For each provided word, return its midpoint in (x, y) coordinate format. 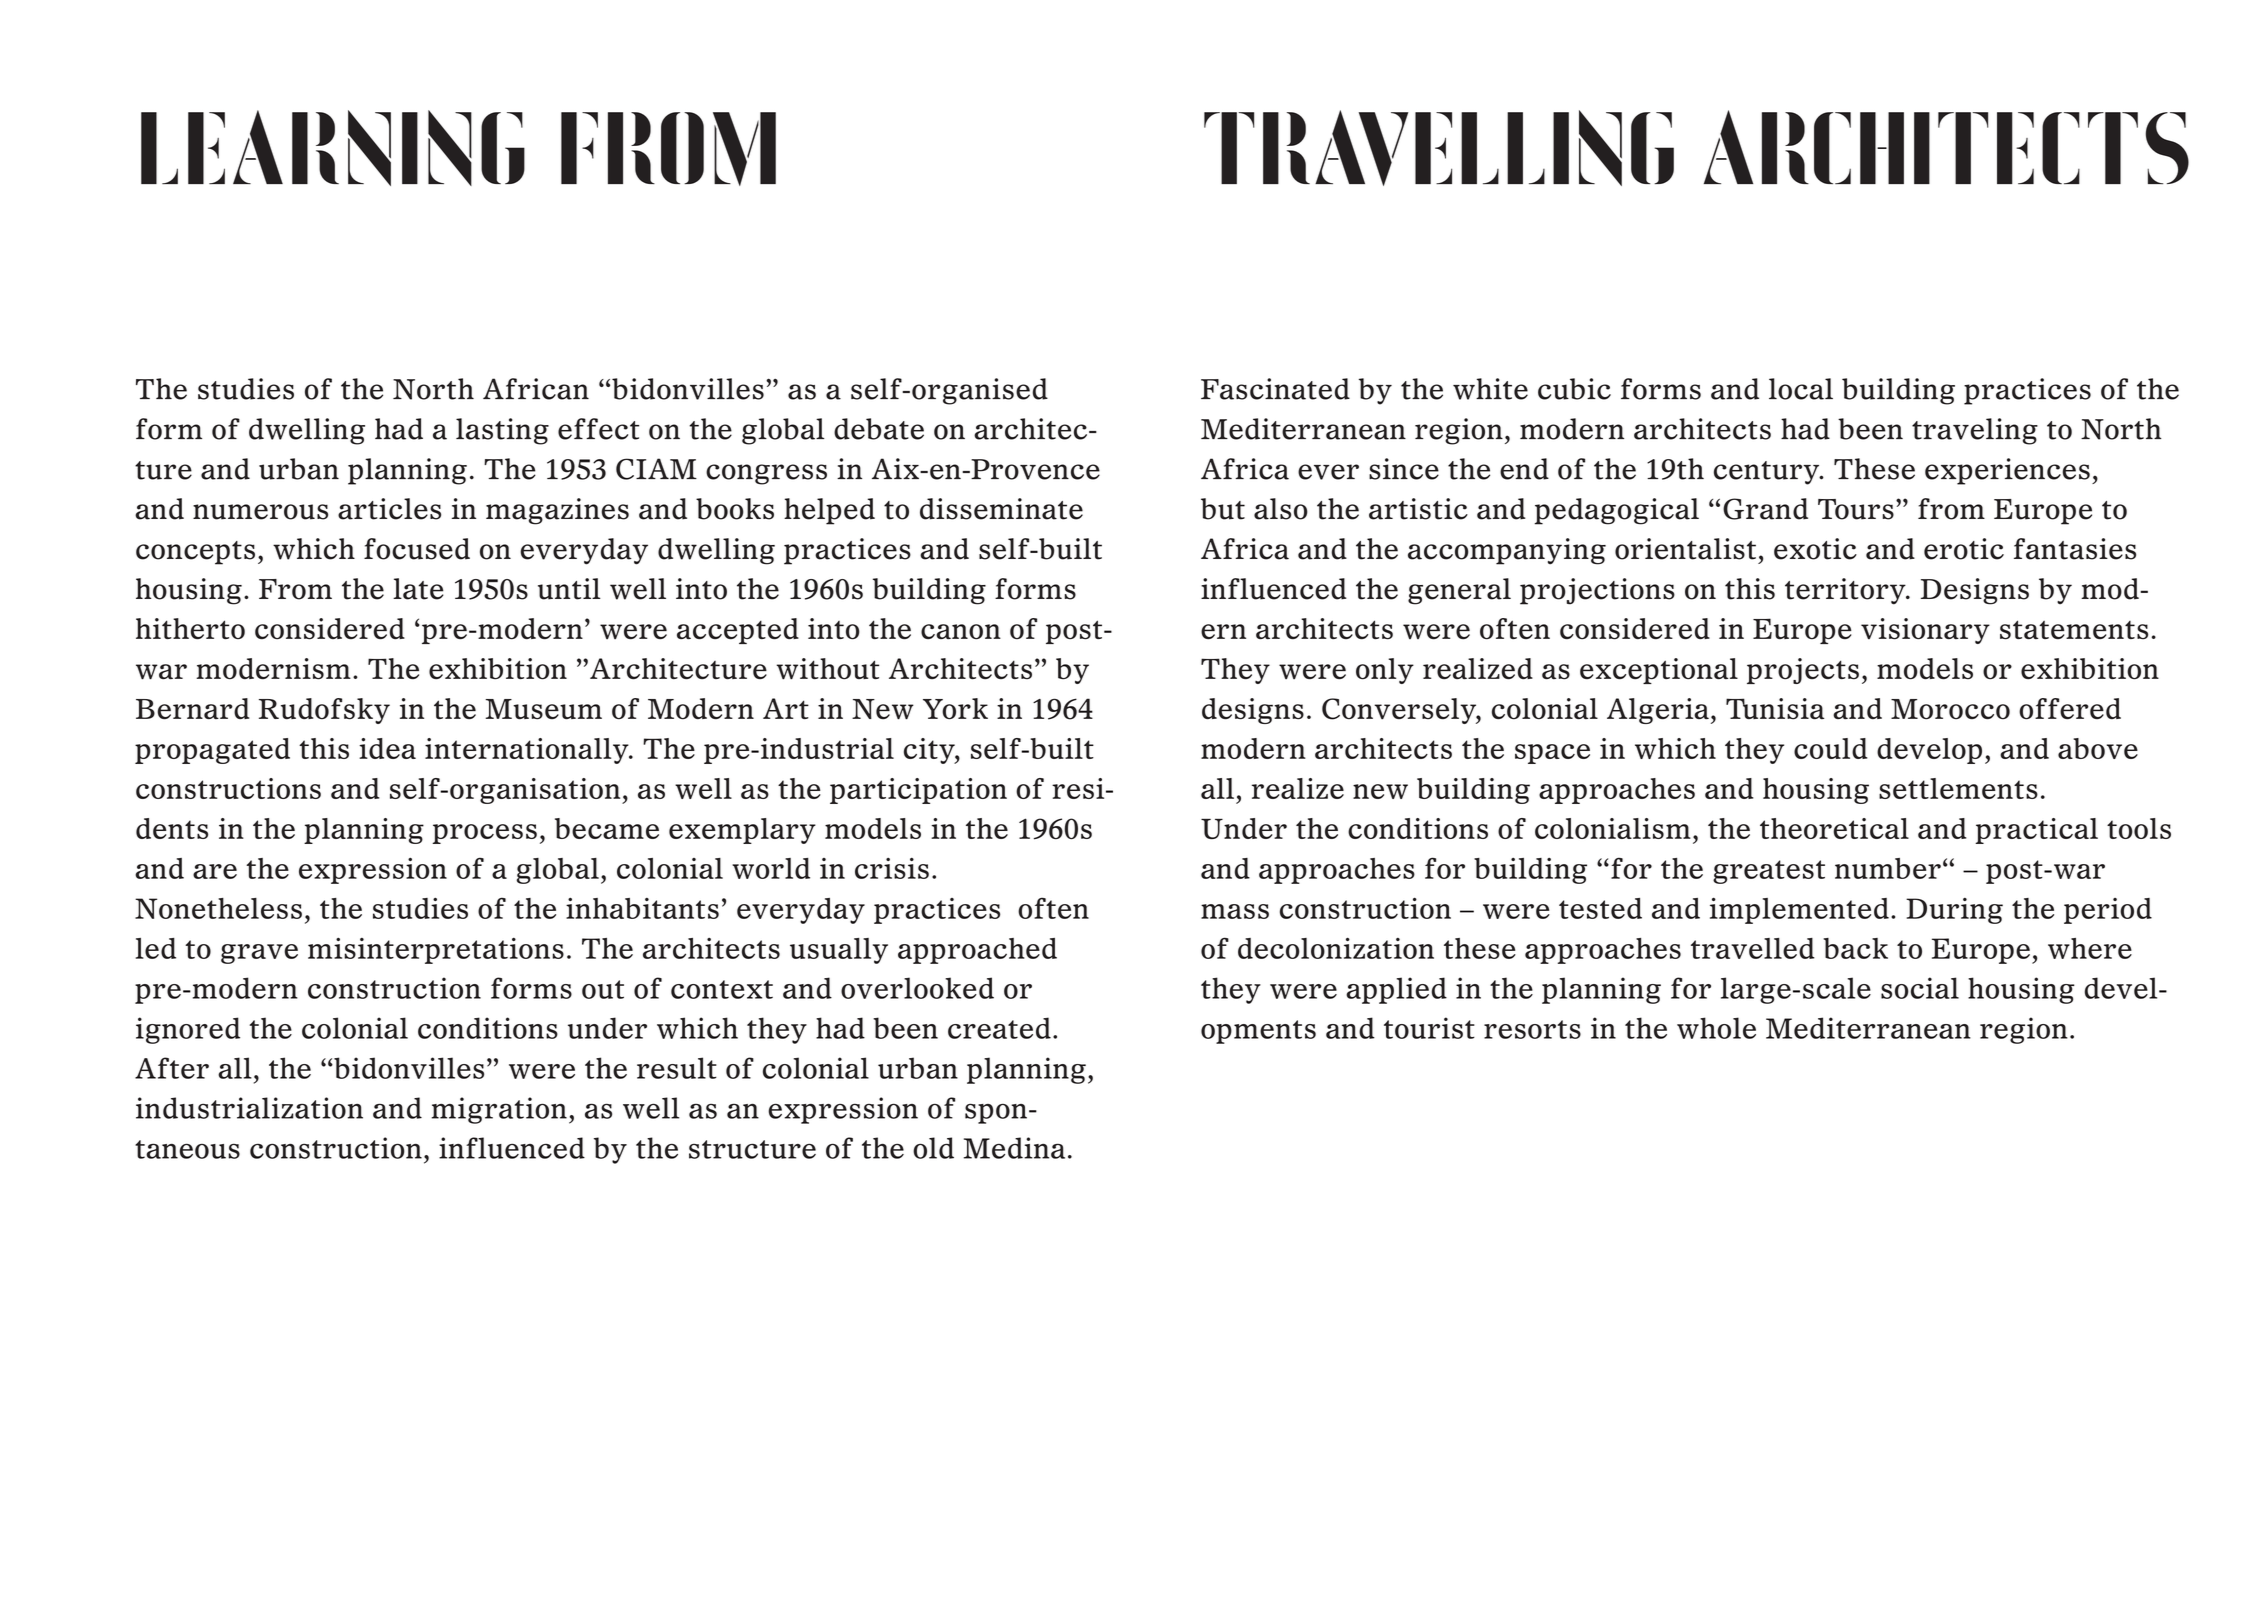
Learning (333, 148)
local (1801, 389)
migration (499, 1110)
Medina (1014, 1148)
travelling (1439, 148)
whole (1716, 1028)
